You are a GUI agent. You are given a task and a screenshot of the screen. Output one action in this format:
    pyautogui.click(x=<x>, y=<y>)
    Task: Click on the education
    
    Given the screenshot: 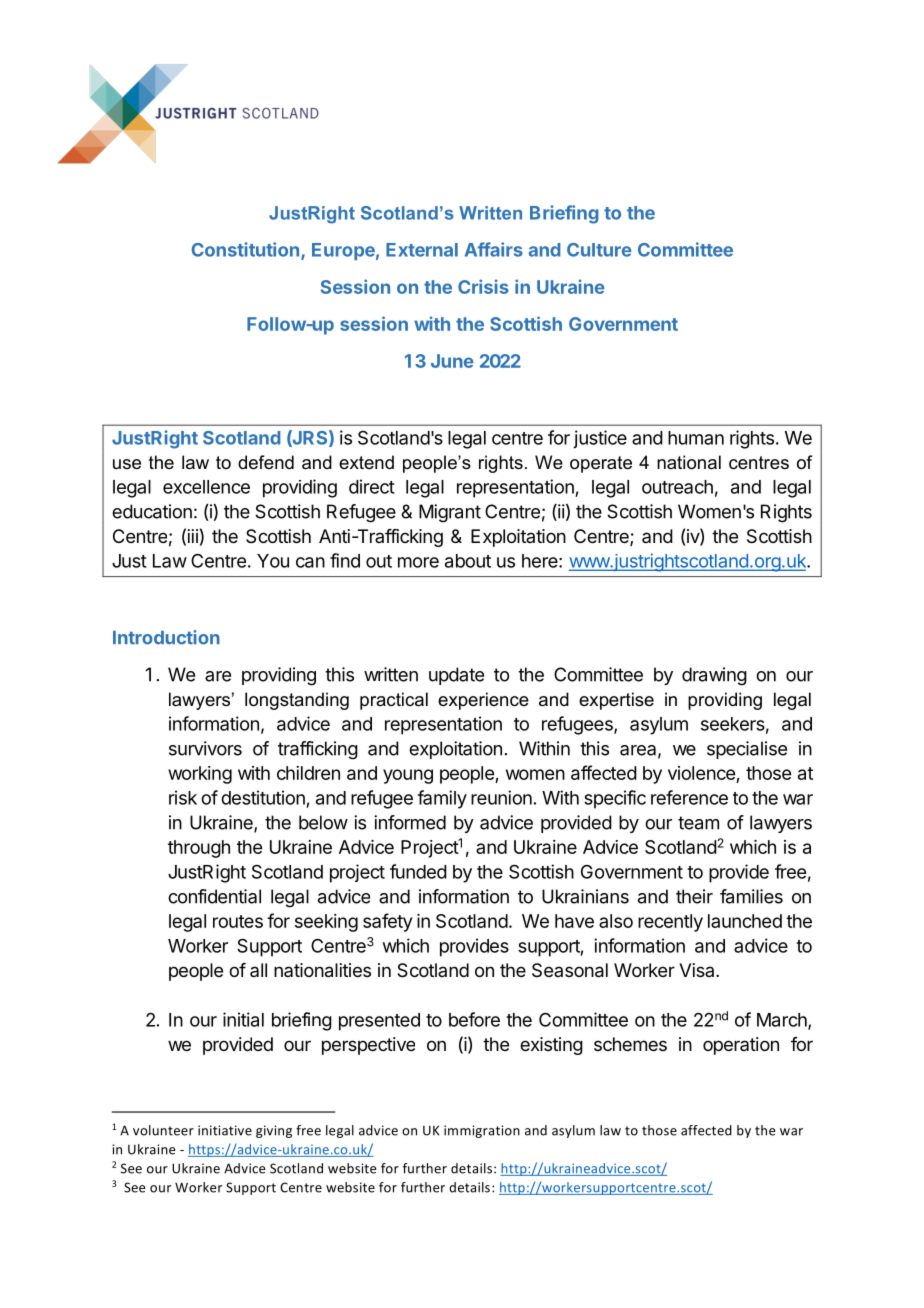 What is the action you would take?
    pyautogui.click(x=152, y=511)
